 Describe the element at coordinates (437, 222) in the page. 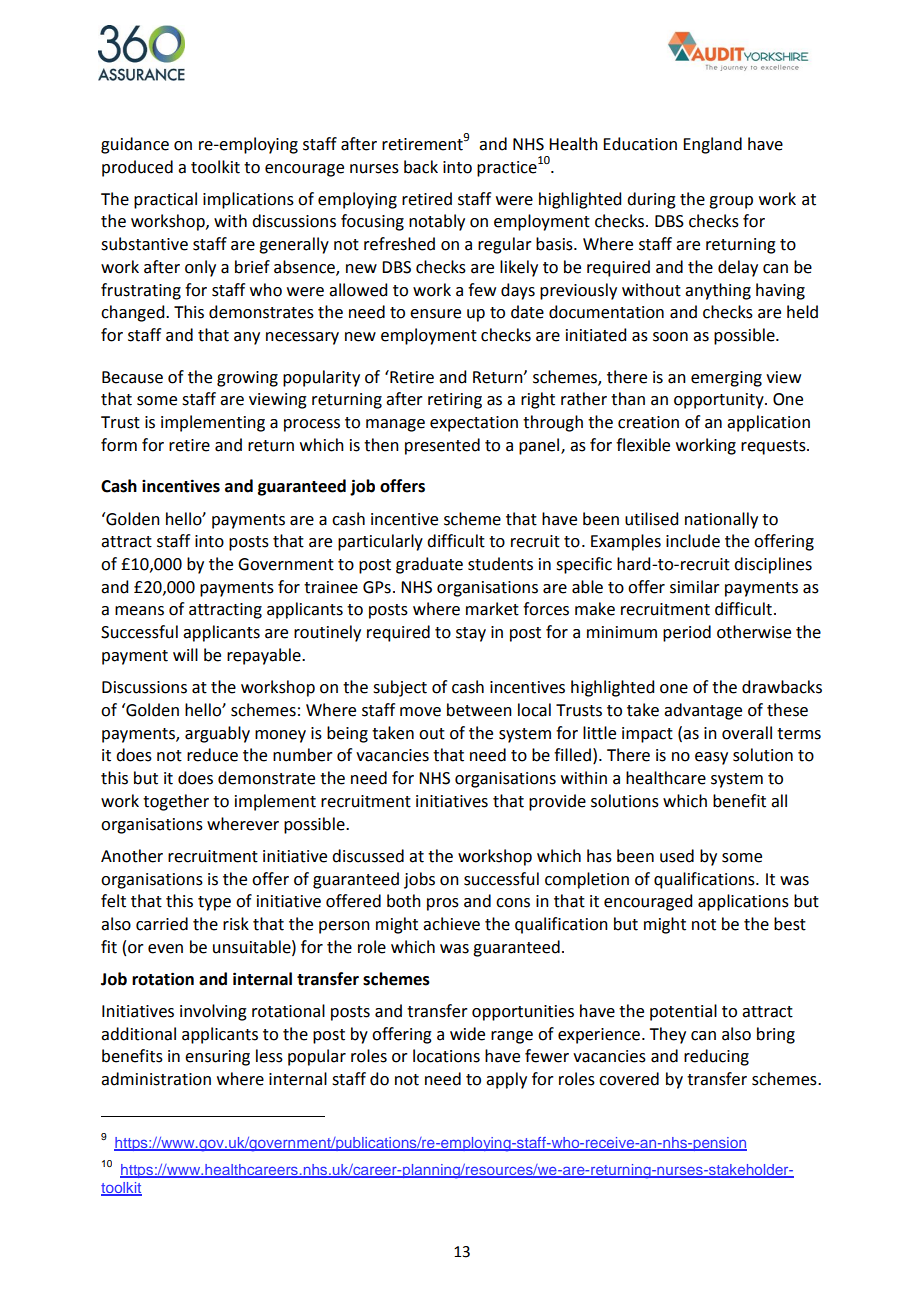

I see `notably` at that location.
